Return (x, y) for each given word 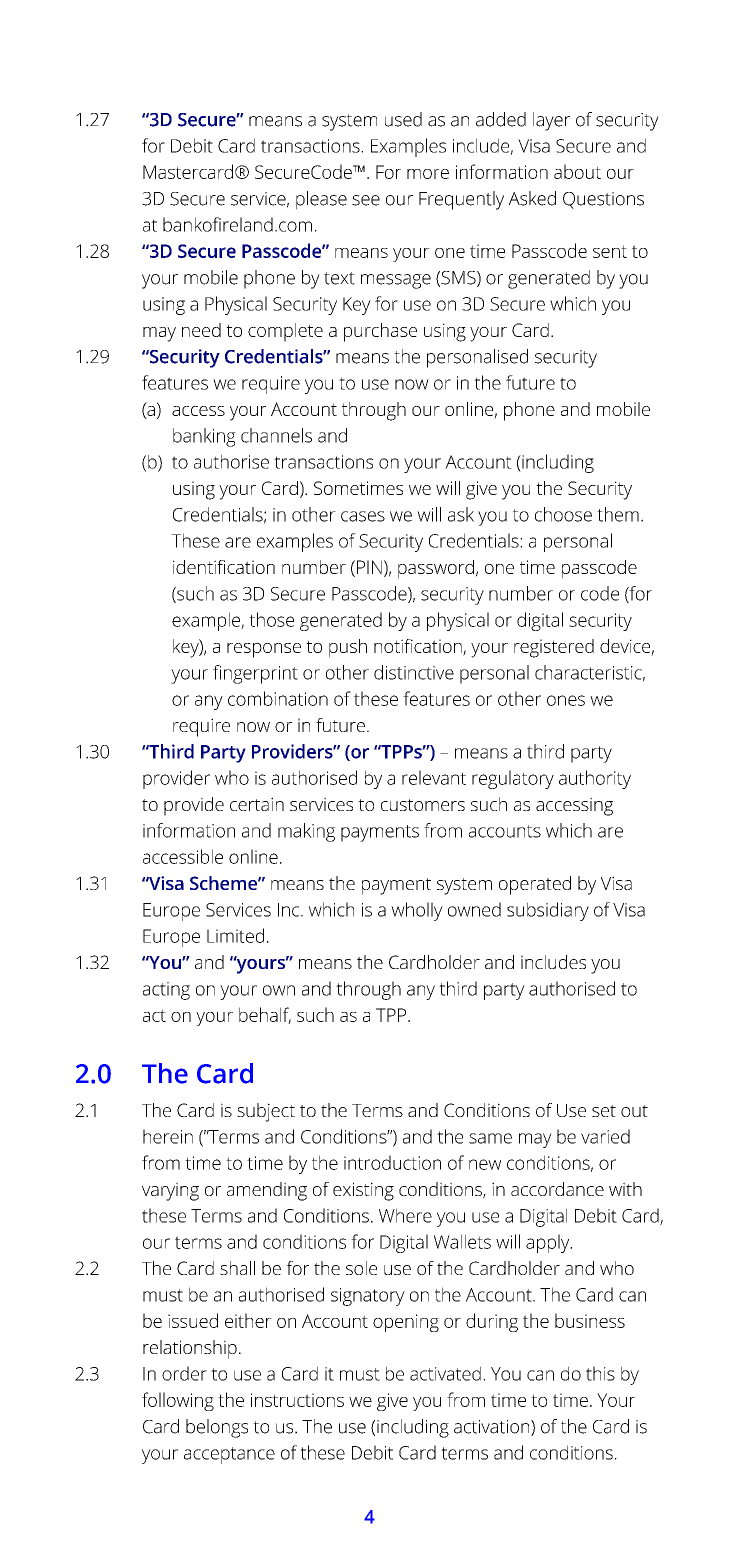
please (321, 200)
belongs (217, 1428)
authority (595, 779)
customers (423, 805)
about (577, 171)
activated (445, 1373)
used (403, 119)
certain (257, 804)
